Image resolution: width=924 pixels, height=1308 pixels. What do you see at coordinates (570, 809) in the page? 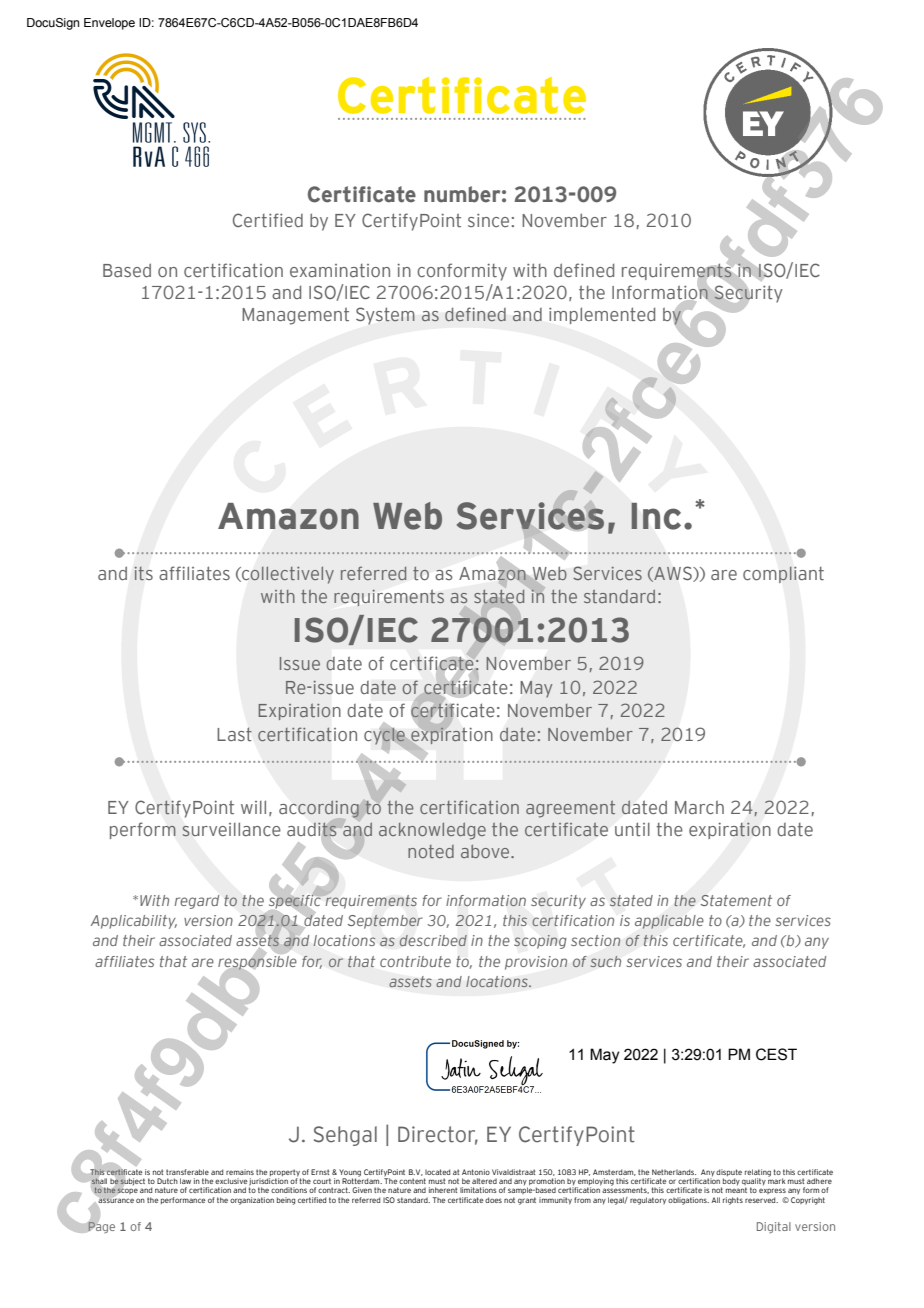
I see `agreement` at bounding box center [570, 809].
